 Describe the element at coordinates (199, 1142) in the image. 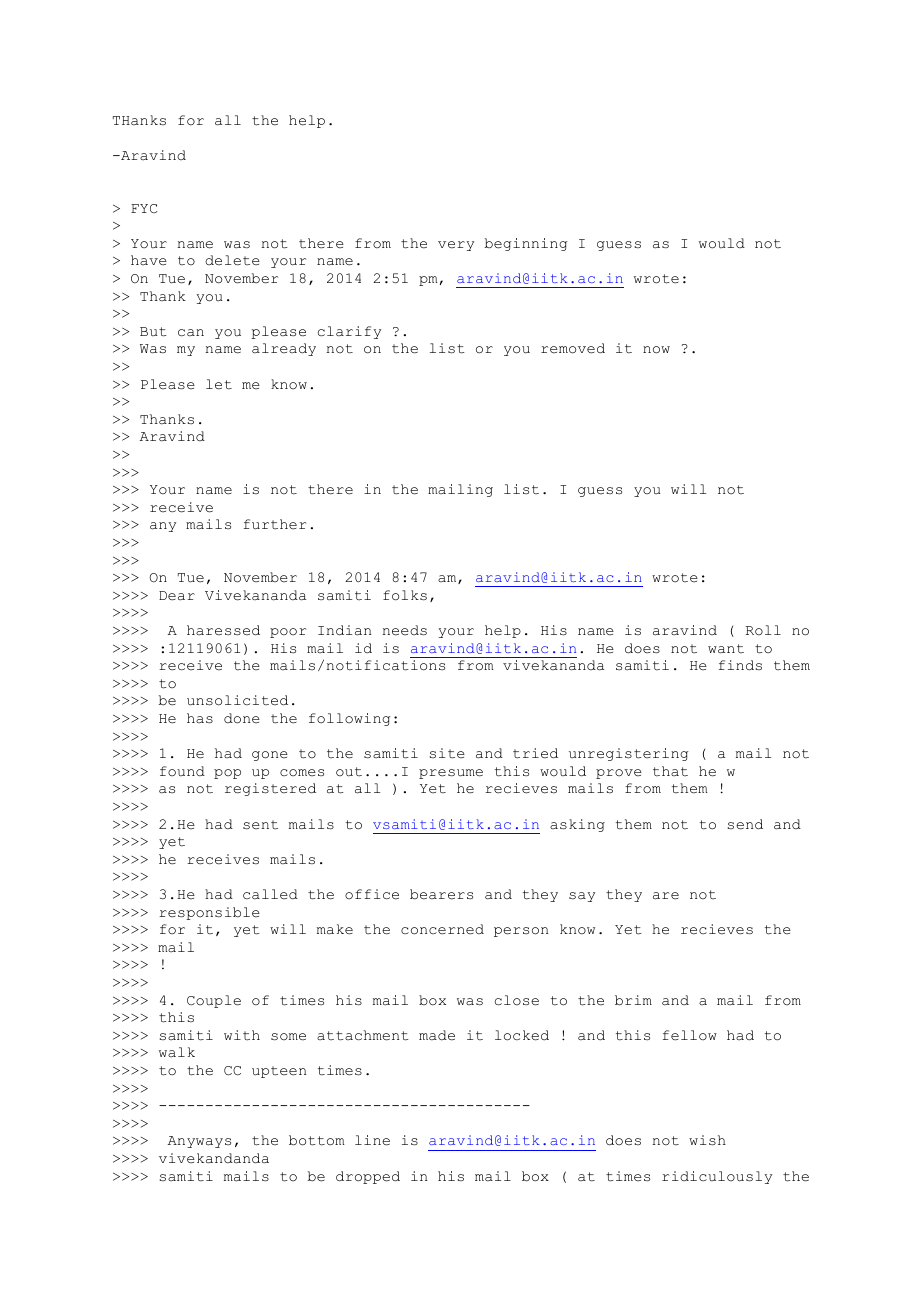

I see `Anyways` at that location.
